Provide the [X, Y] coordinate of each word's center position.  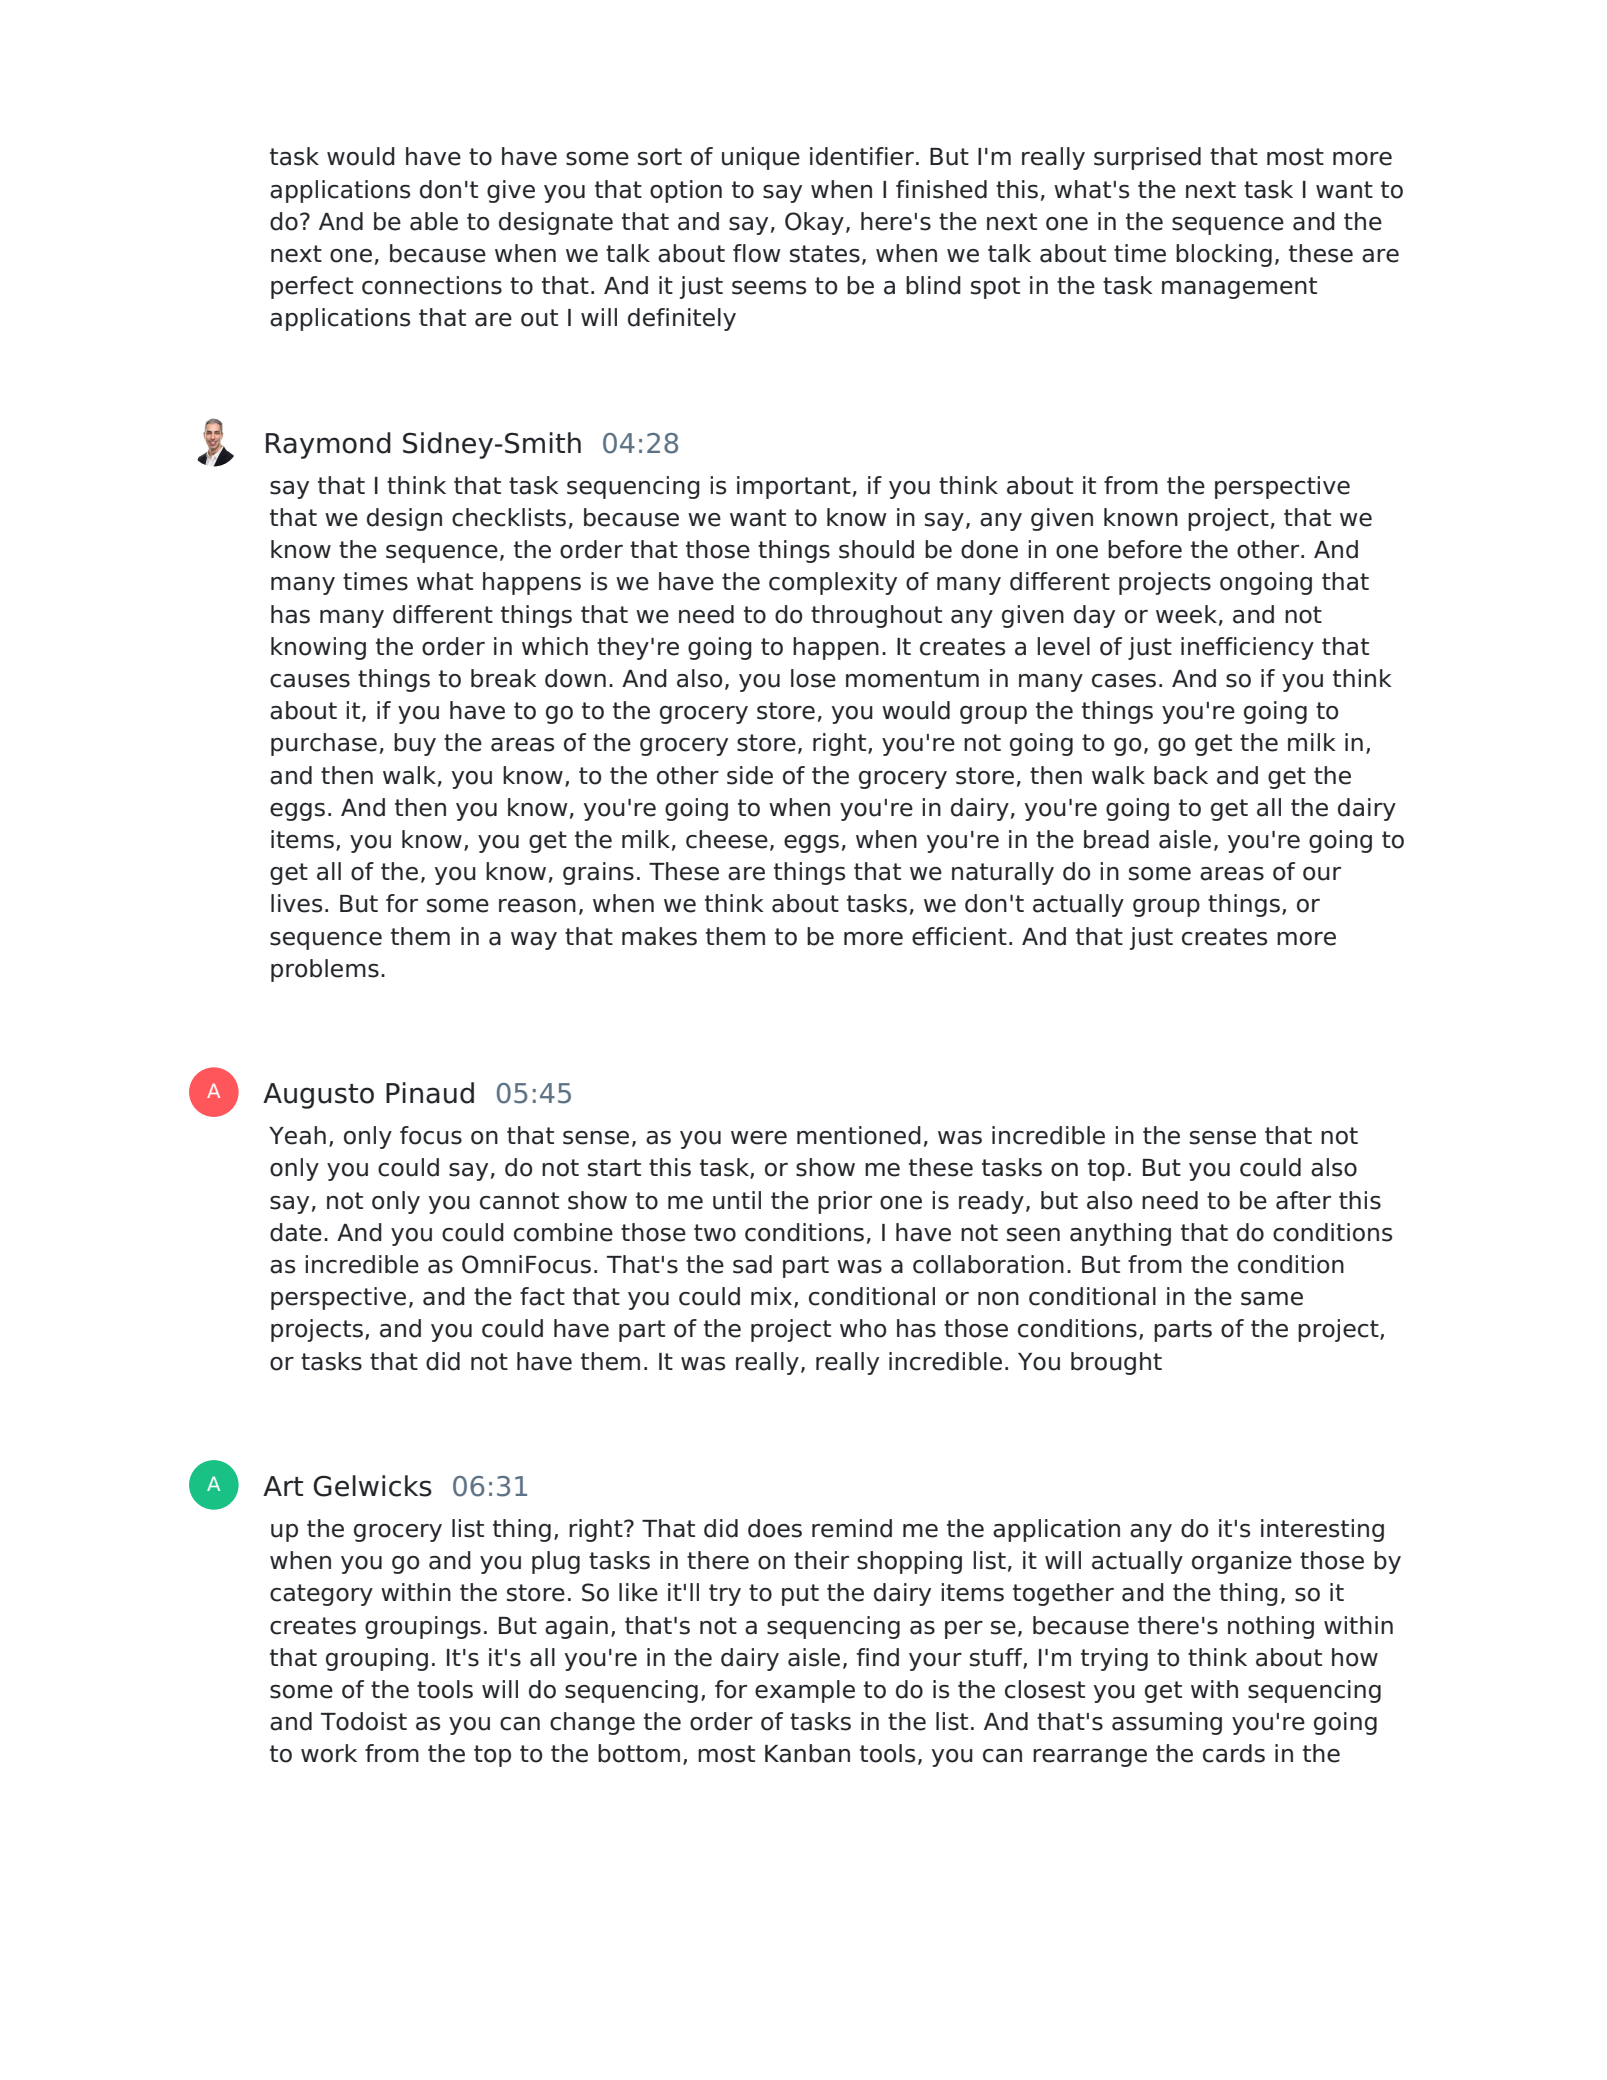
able [434, 221]
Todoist [364, 1721]
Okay [814, 223]
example [805, 1691]
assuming [1167, 1723]
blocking [1224, 255]
